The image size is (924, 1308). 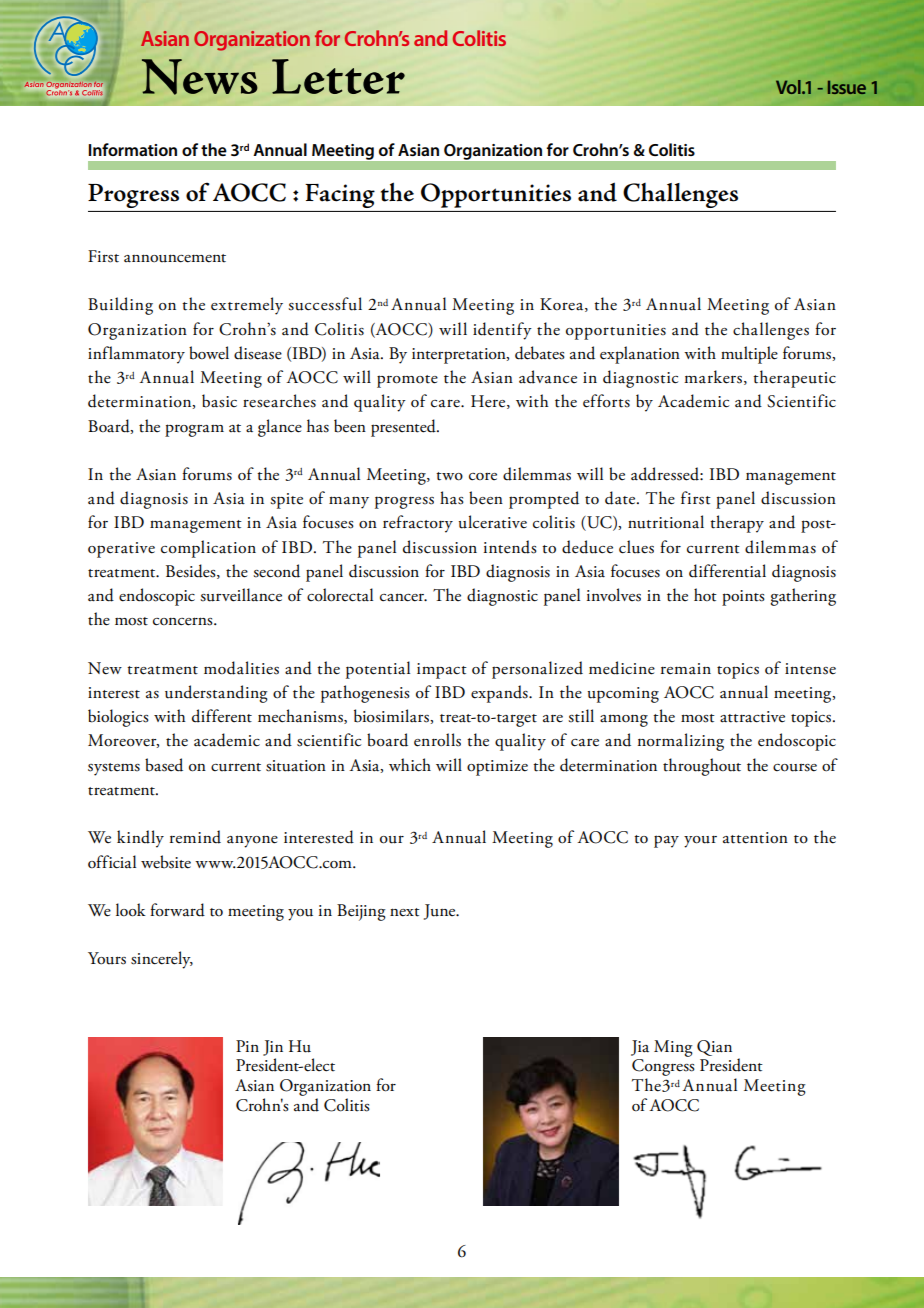 What do you see at coordinates (743, 598) in the image?
I see `points` at bounding box center [743, 598].
